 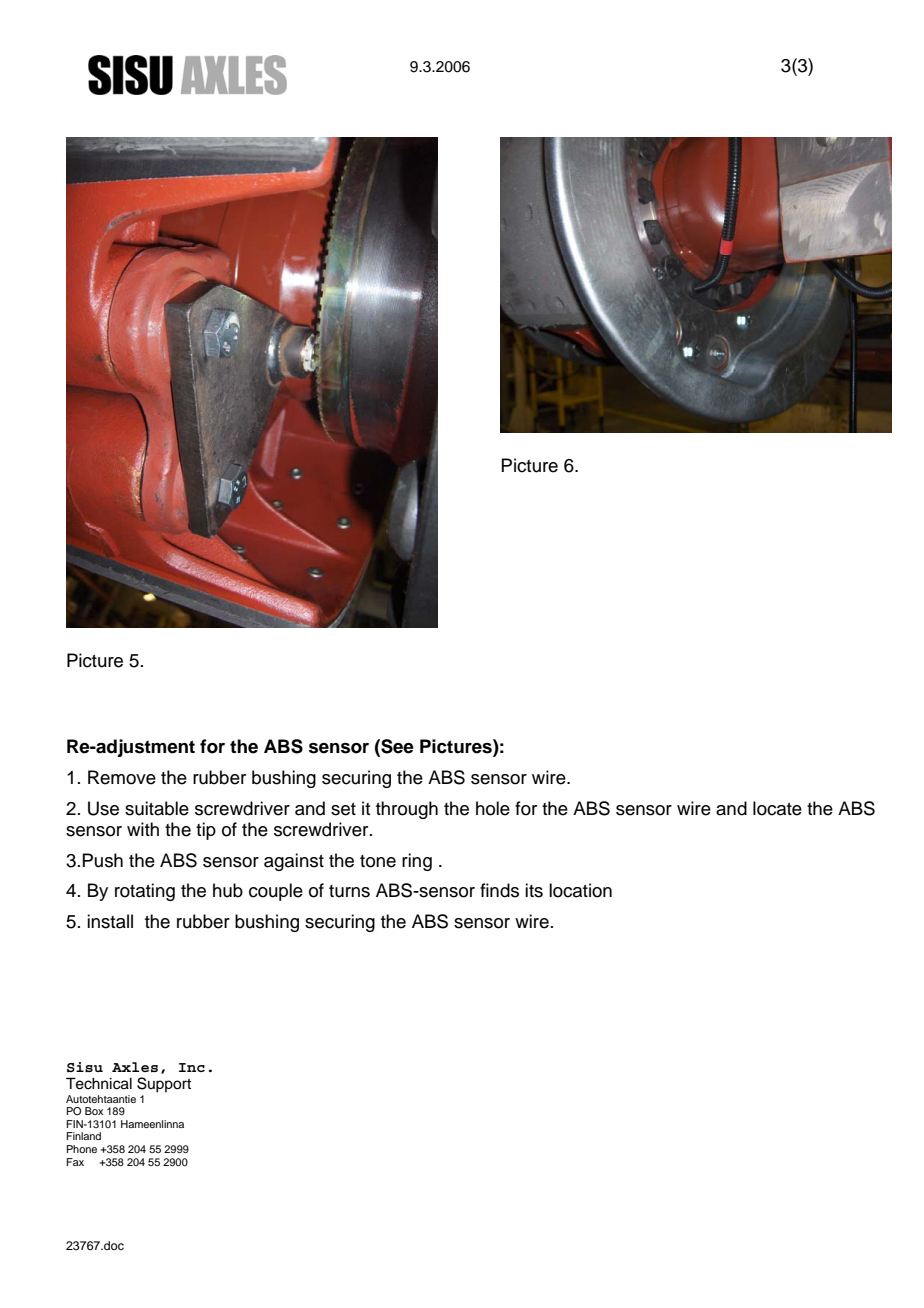 I want to click on Finland, so click(x=84, y=1136).
